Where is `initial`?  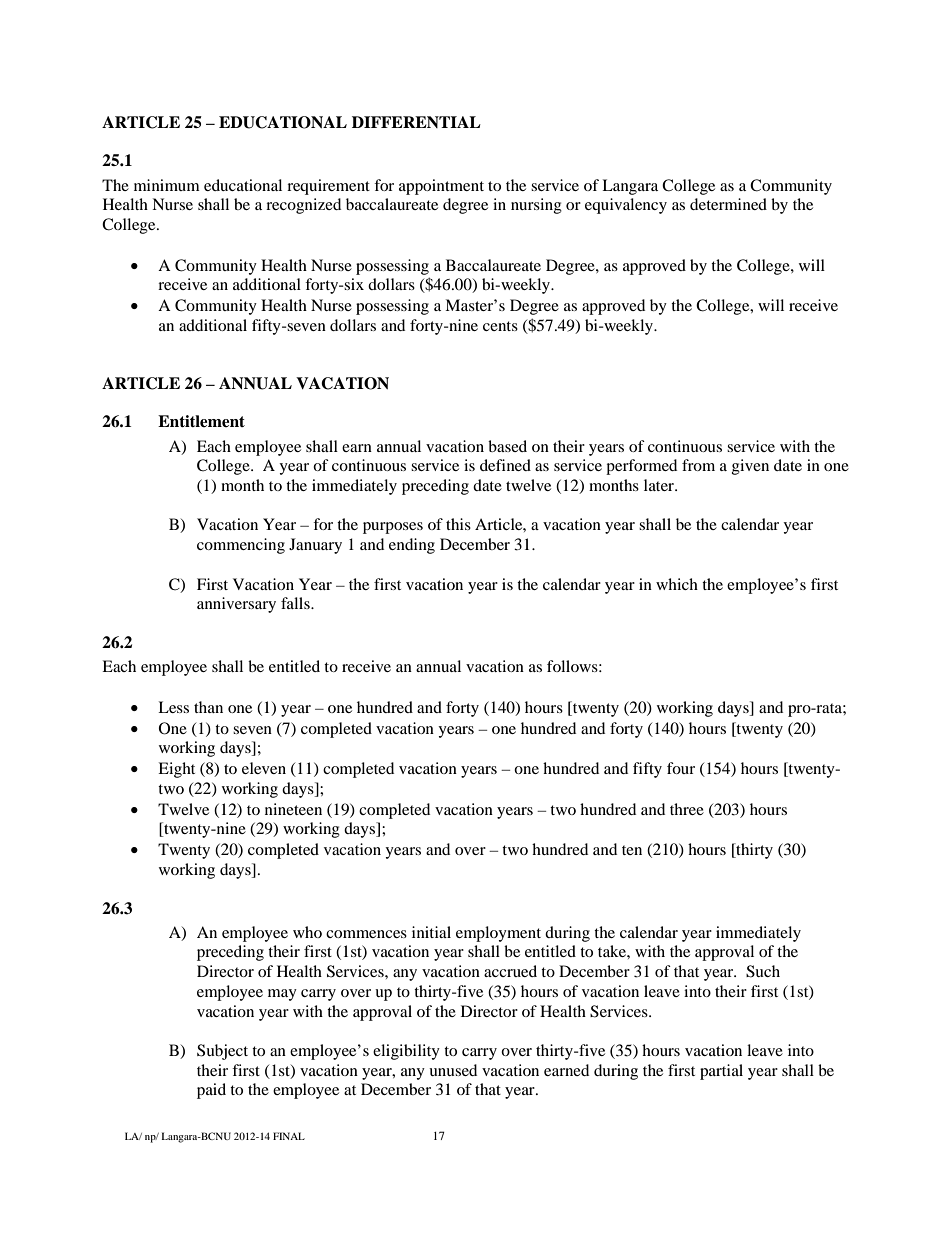
initial is located at coordinates (431, 932).
